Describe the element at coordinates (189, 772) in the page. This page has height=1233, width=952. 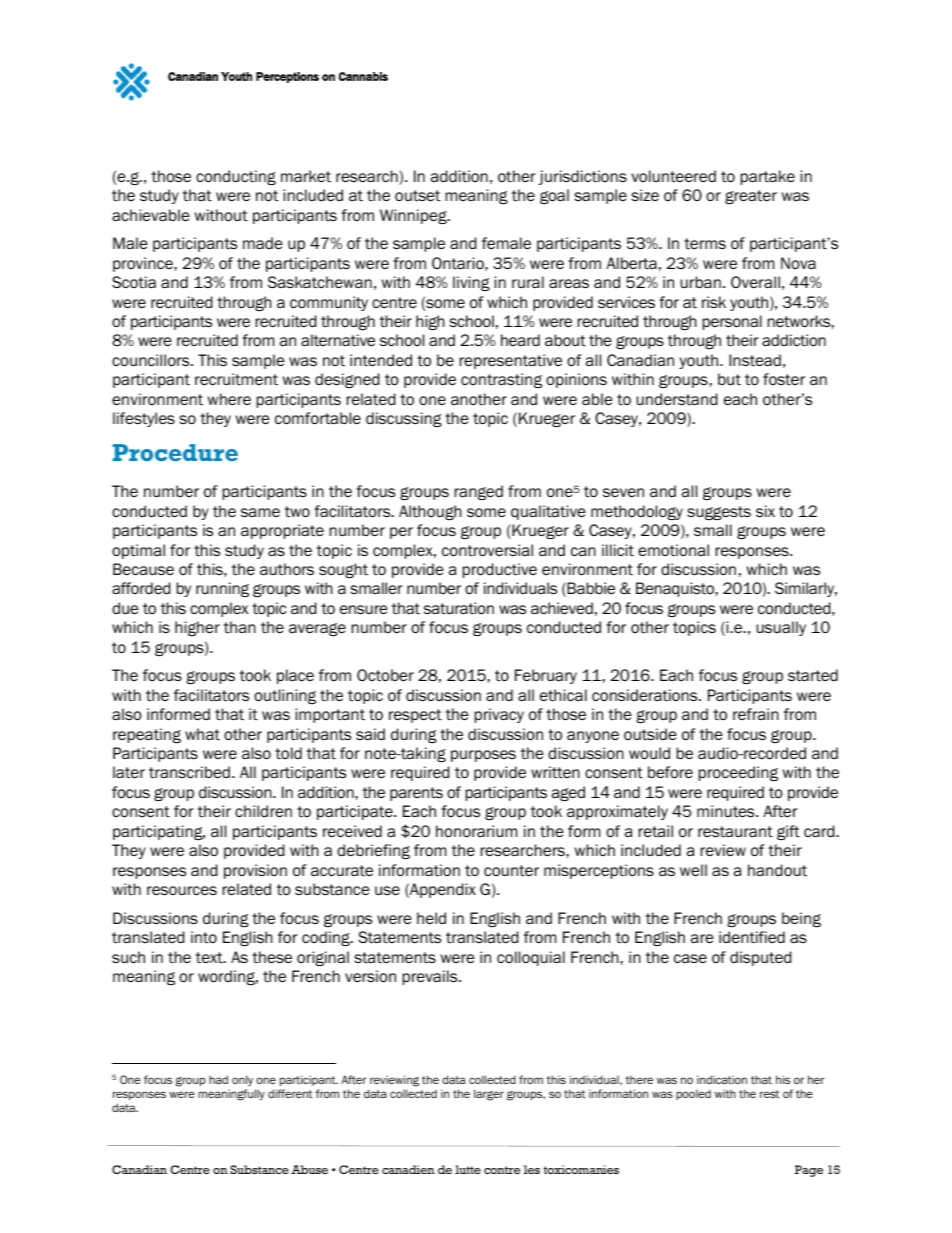
I see `transcribed` at that location.
